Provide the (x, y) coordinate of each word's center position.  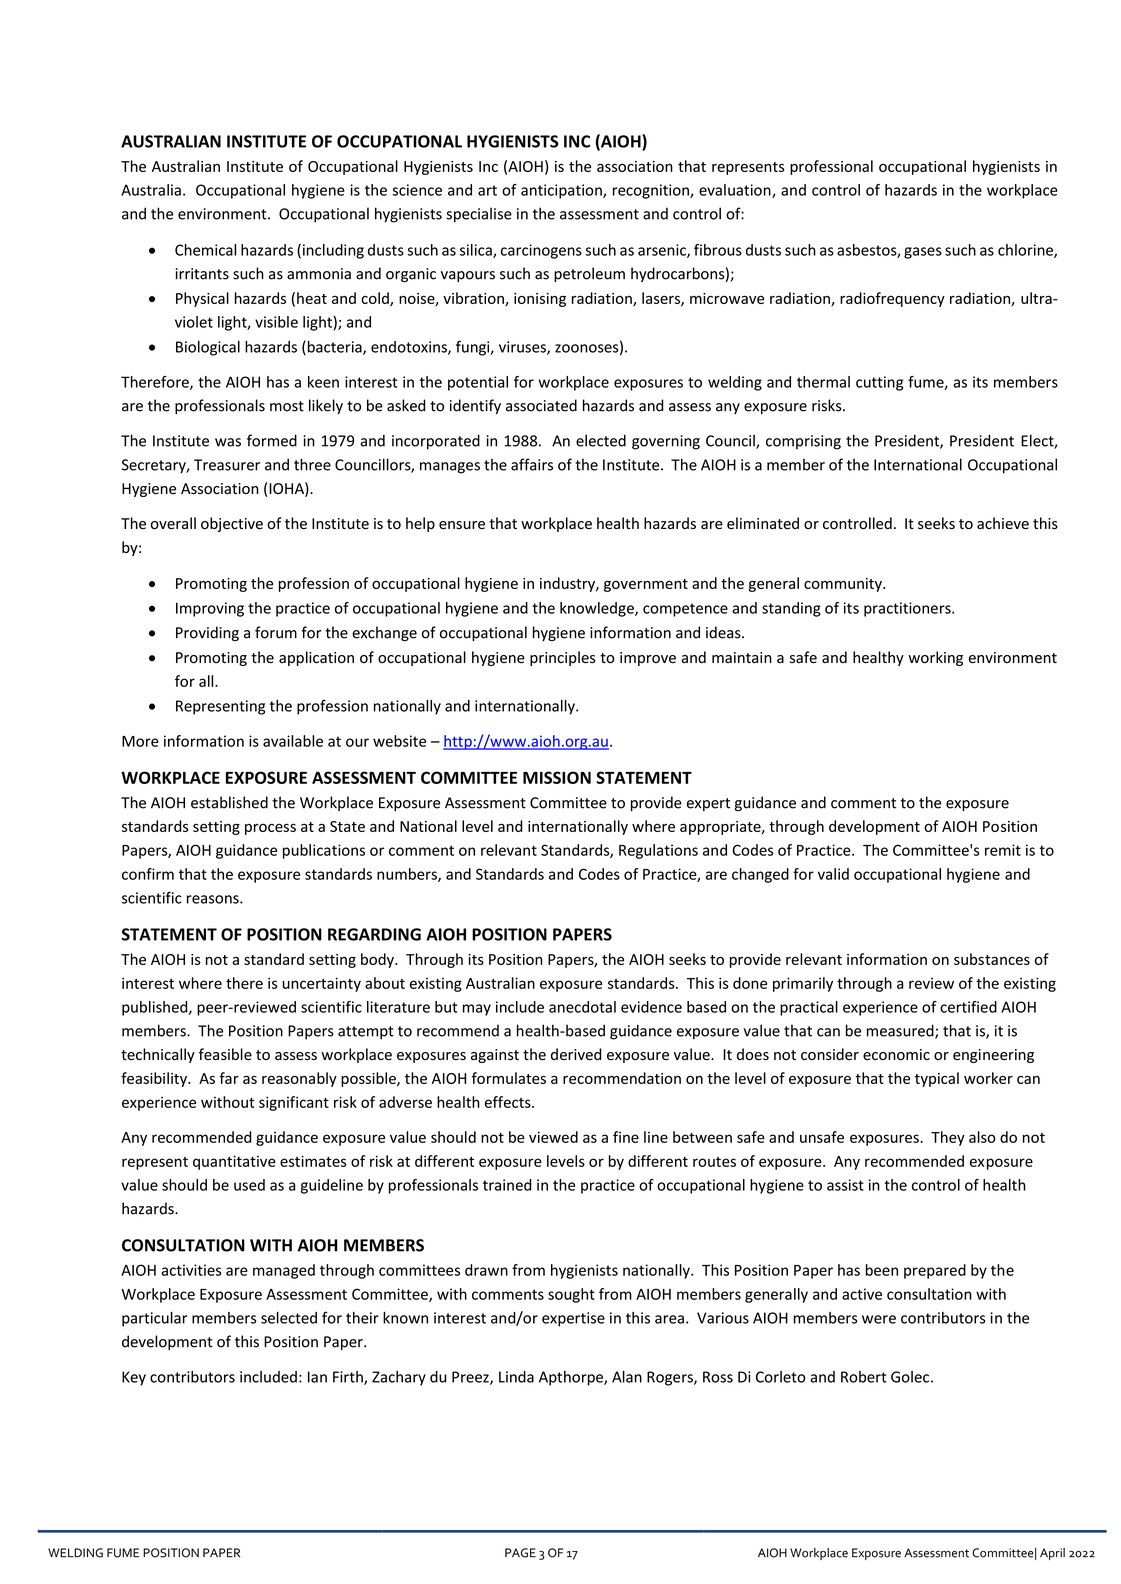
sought (571, 1295)
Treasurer (227, 465)
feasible (225, 1054)
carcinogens (541, 251)
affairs (532, 464)
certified (968, 1007)
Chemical (205, 250)
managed (284, 1271)
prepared (935, 1271)
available (293, 741)
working (935, 658)
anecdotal (582, 1007)
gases (923, 253)
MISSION (557, 777)
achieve (1003, 523)
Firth (349, 1378)
